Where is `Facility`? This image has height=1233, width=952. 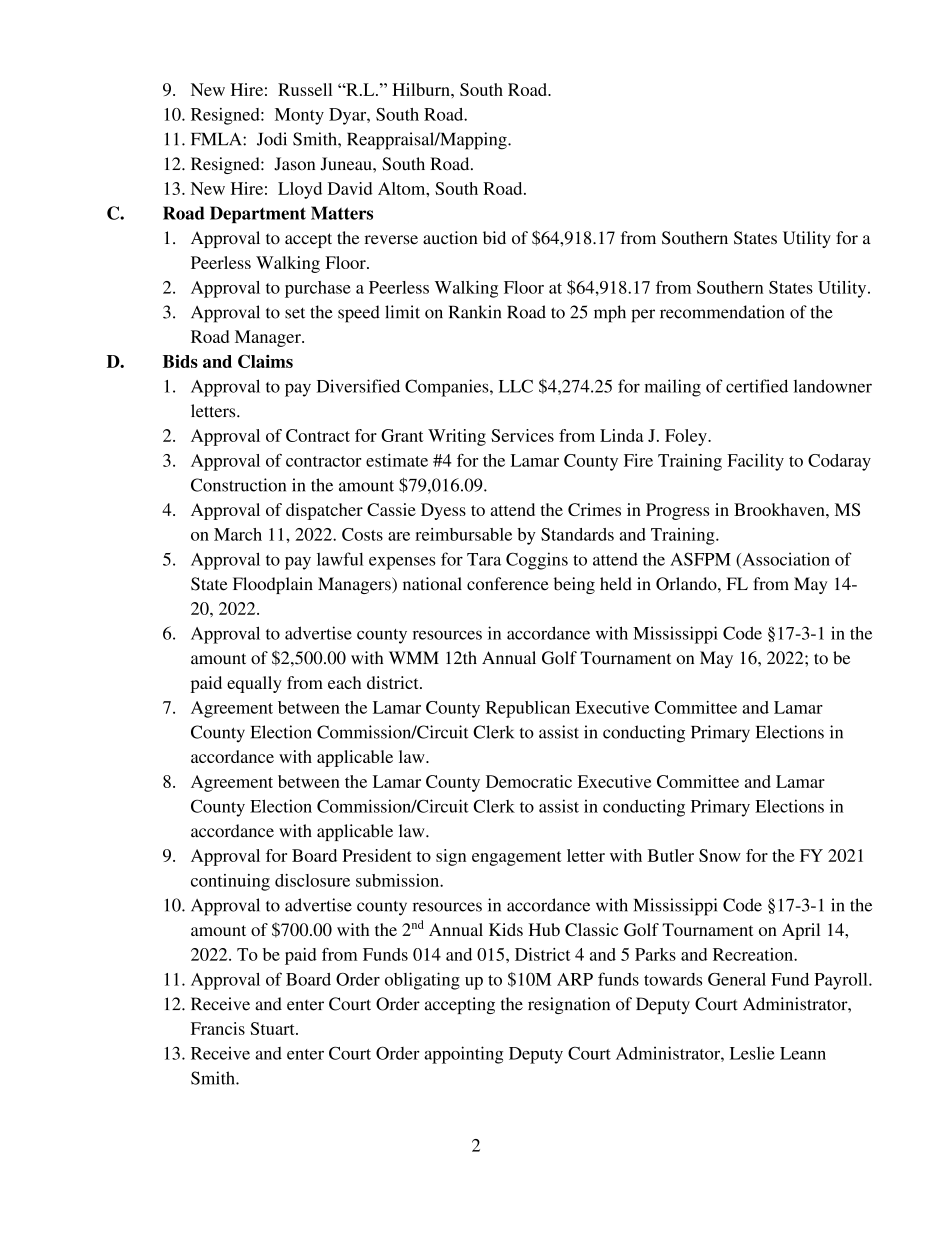 Facility is located at coordinates (755, 462).
